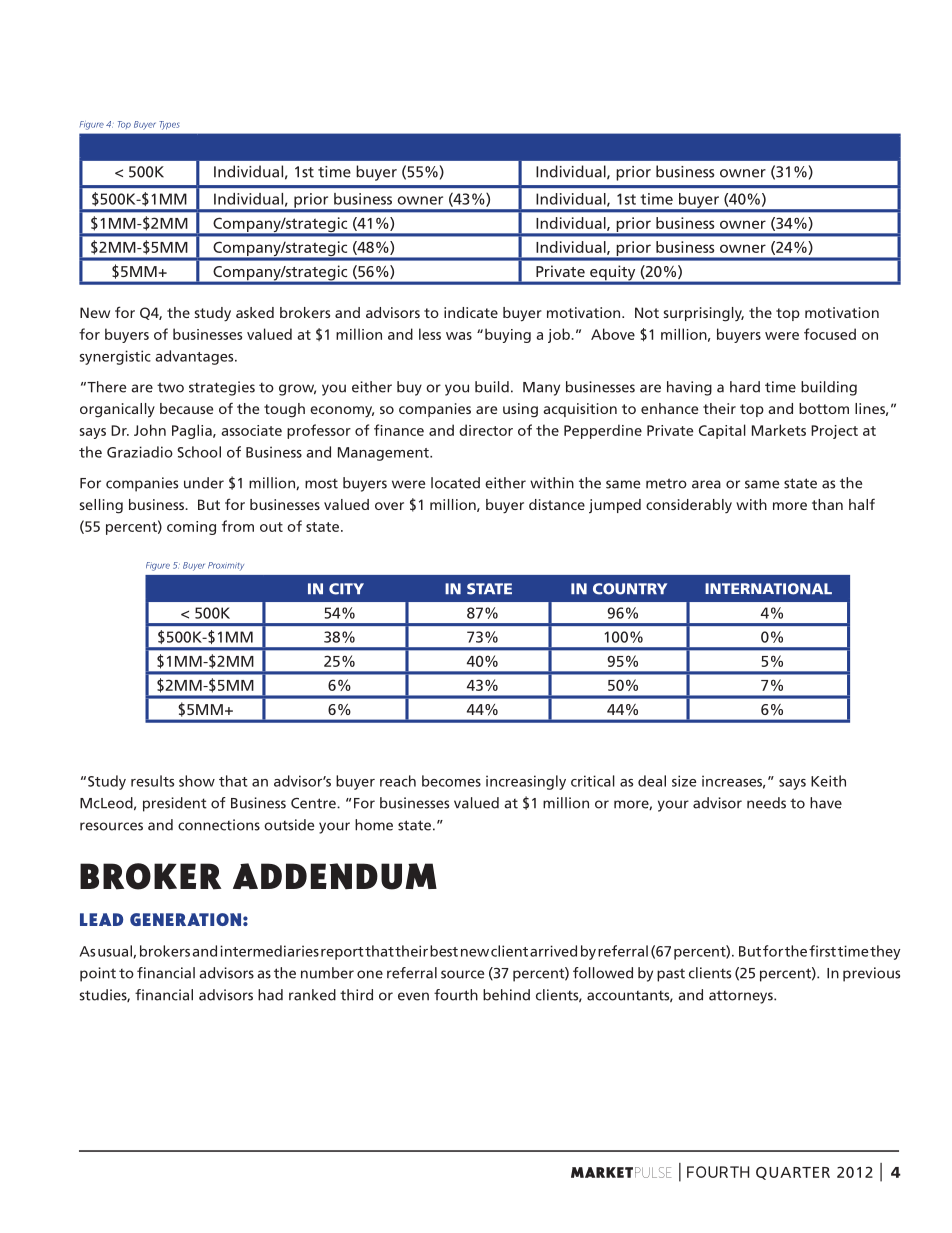 This screenshot has height=1233, width=952. Describe the element at coordinates (226, 566) in the screenshot. I see `Proximity` at that location.
